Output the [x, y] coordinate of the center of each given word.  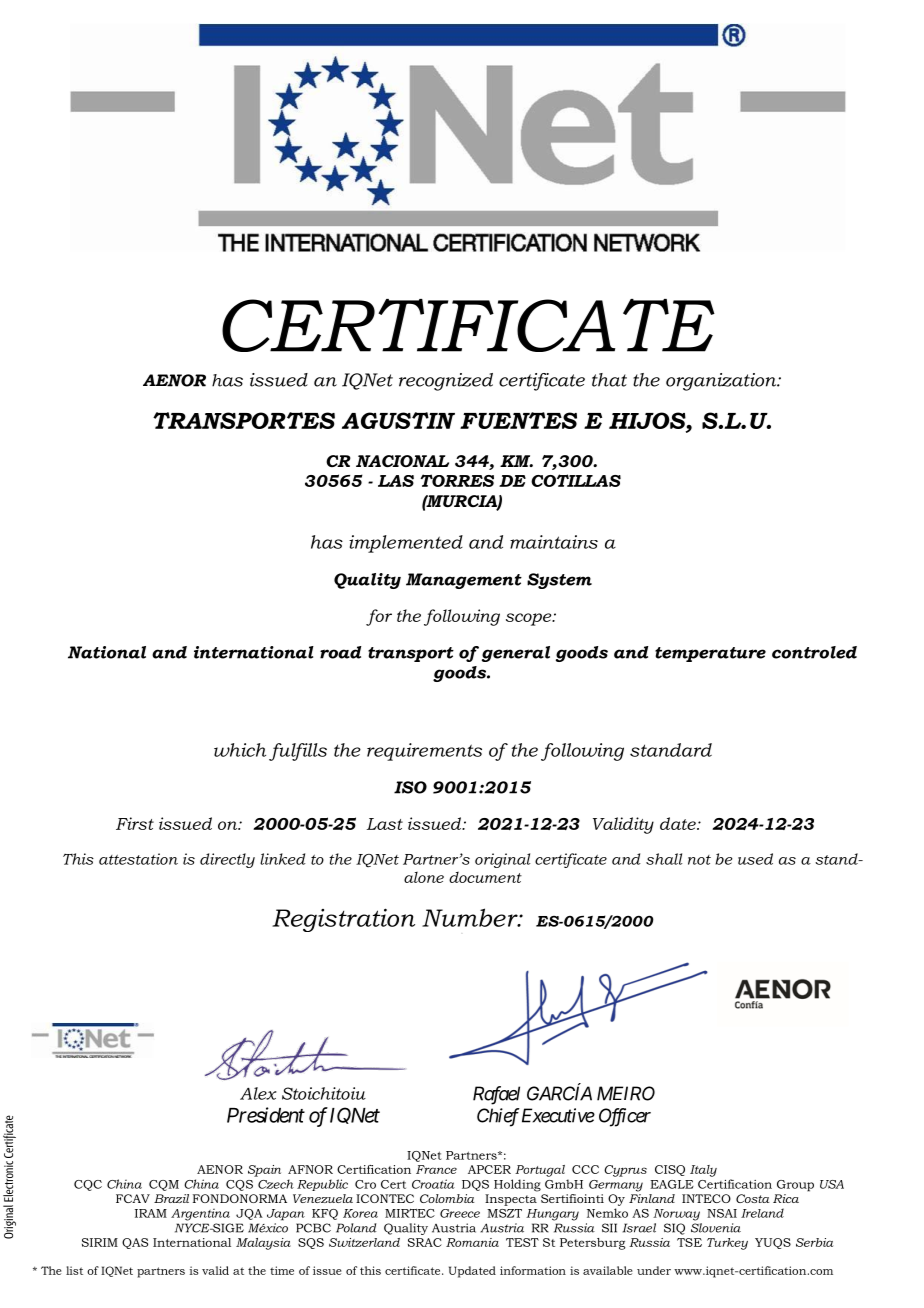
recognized [446, 382]
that [609, 380]
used [755, 859]
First [135, 823]
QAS [135, 1243]
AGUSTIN [398, 420]
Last [384, 824]
